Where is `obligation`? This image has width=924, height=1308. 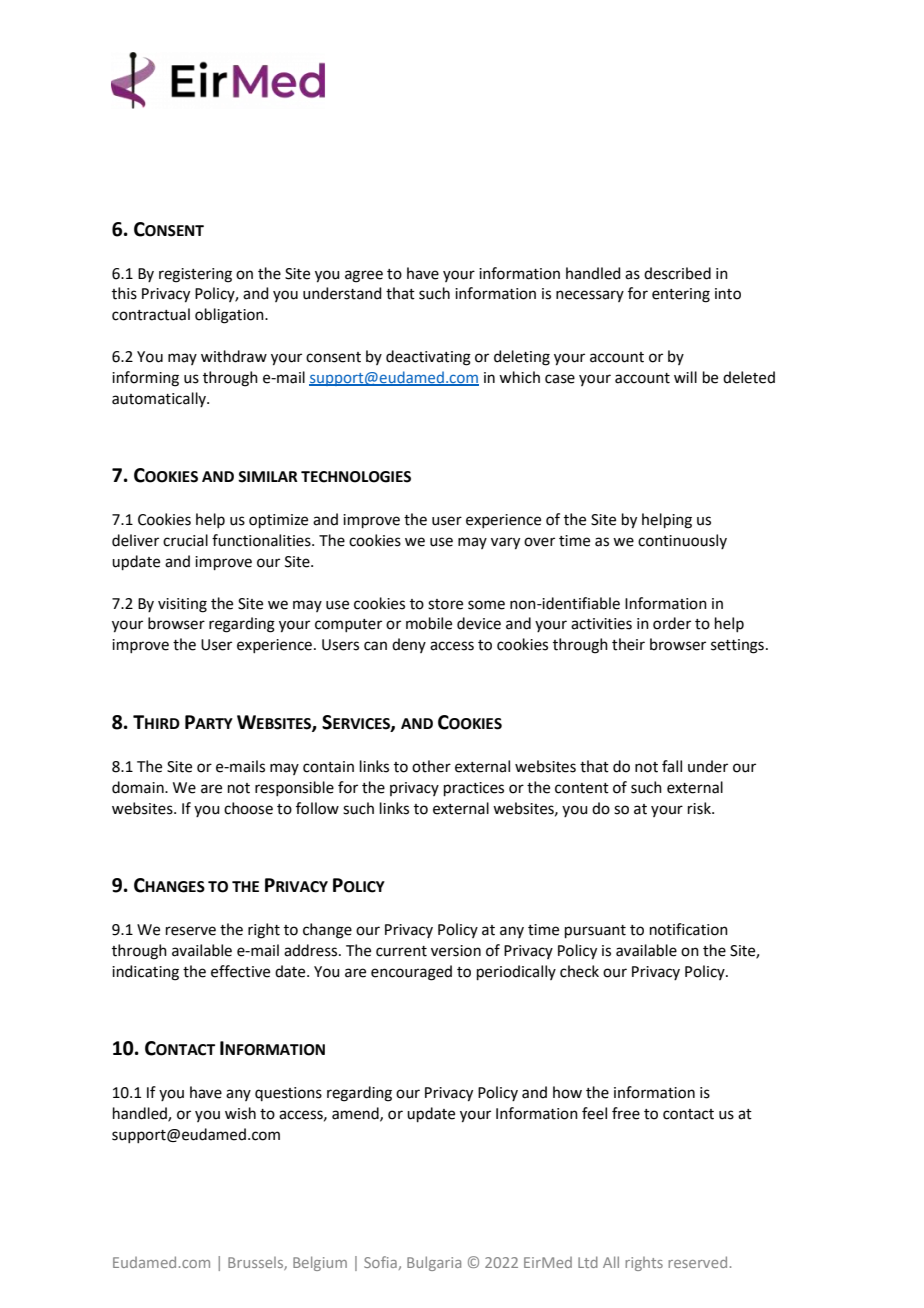
obligation is located at coordinates (230, 316).
